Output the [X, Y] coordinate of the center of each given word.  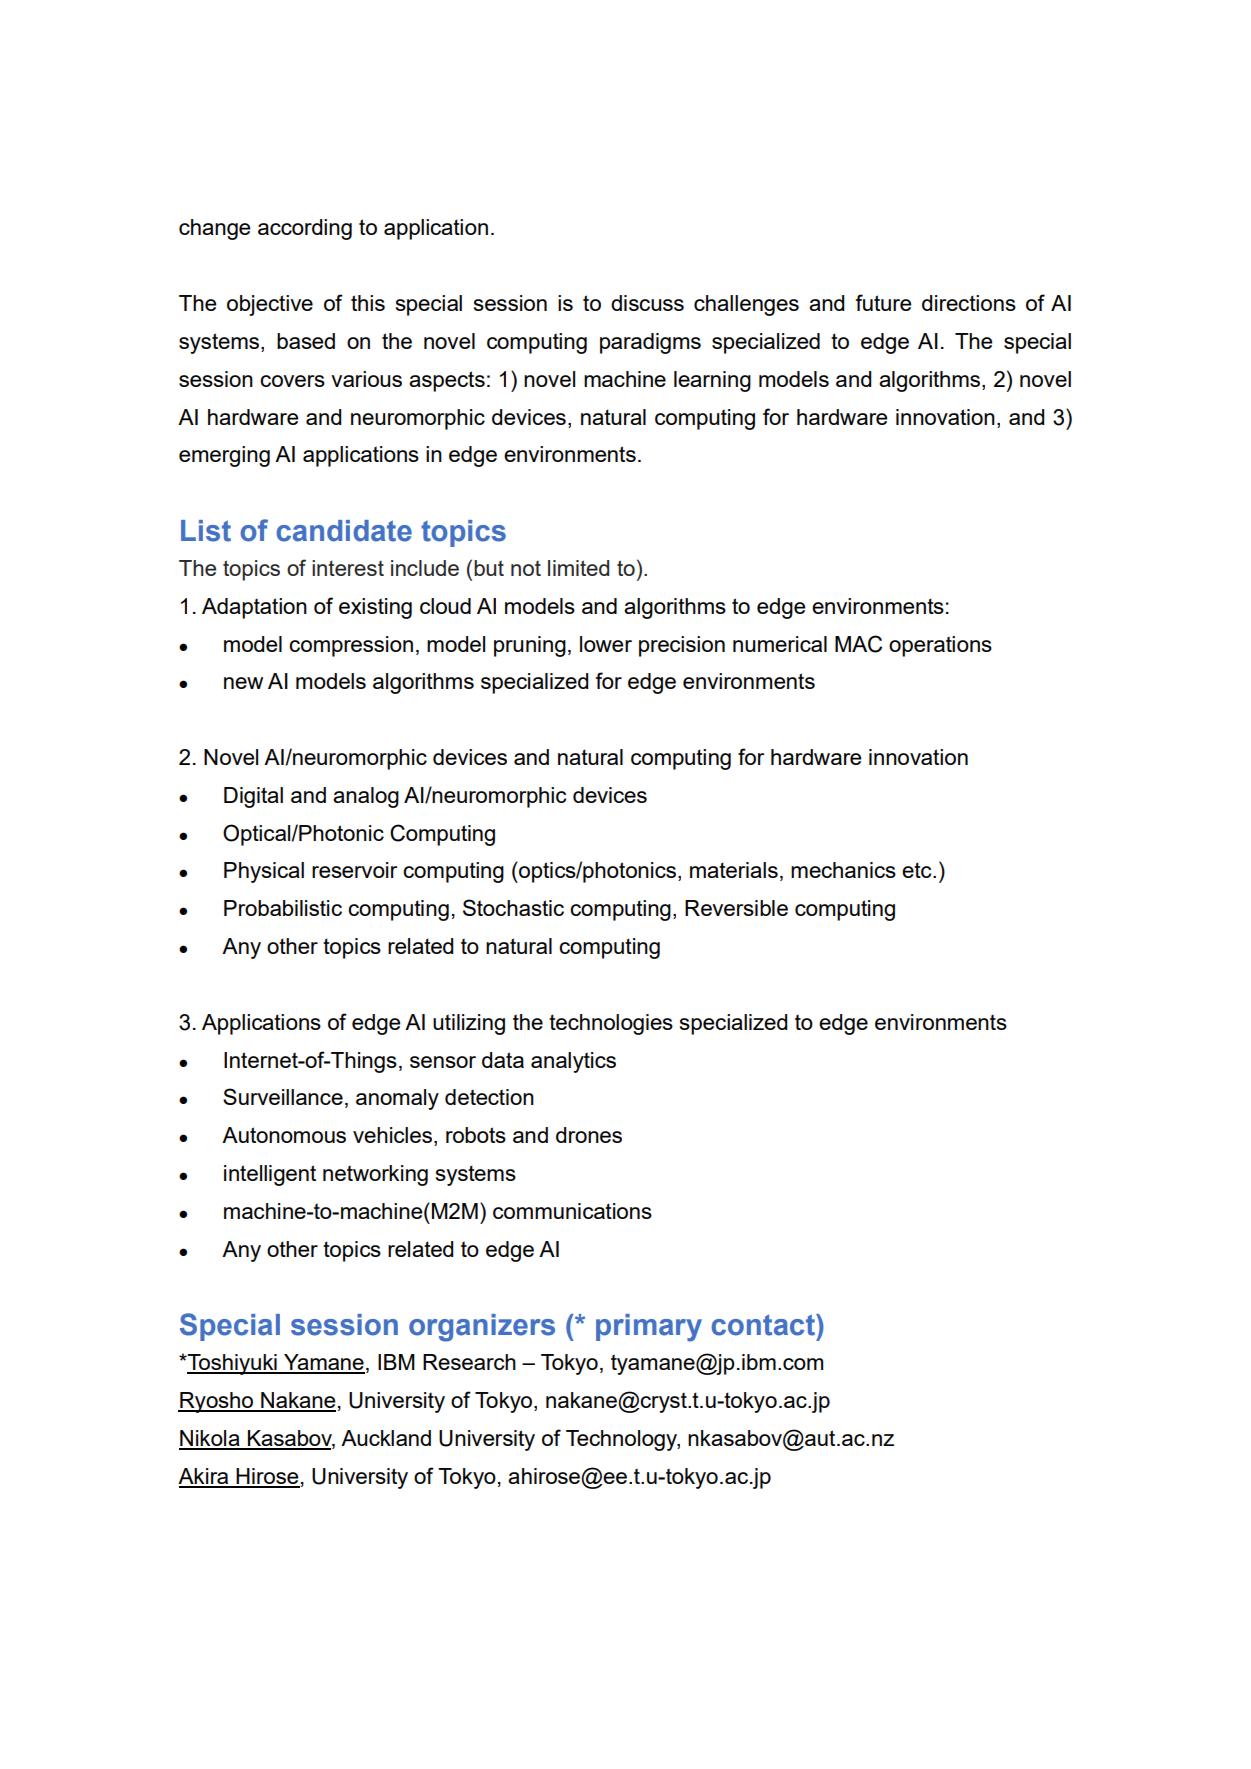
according [305, 229]
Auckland [386, 1438]
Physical [264, 872]
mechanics [843, 870]
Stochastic [513, 907]
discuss [647, 303]
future [883, 302]
